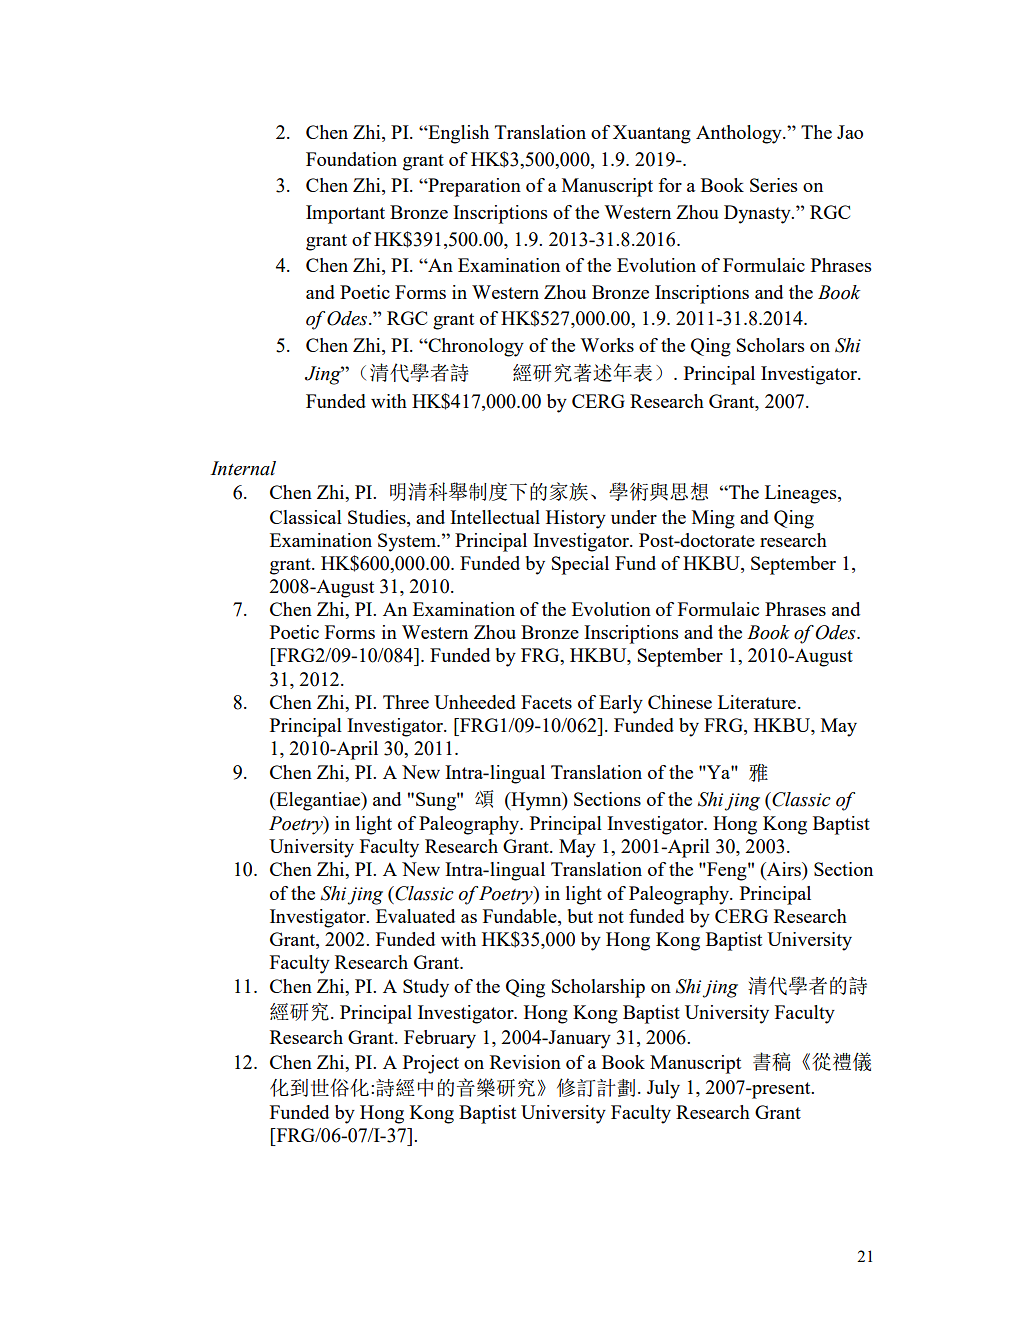 The width and height of the screenshot is (1025, 1326). What do you see at coordinates (351, 159) in the screenshot?
I see `Foundation` at bounding box center [351, 159].
